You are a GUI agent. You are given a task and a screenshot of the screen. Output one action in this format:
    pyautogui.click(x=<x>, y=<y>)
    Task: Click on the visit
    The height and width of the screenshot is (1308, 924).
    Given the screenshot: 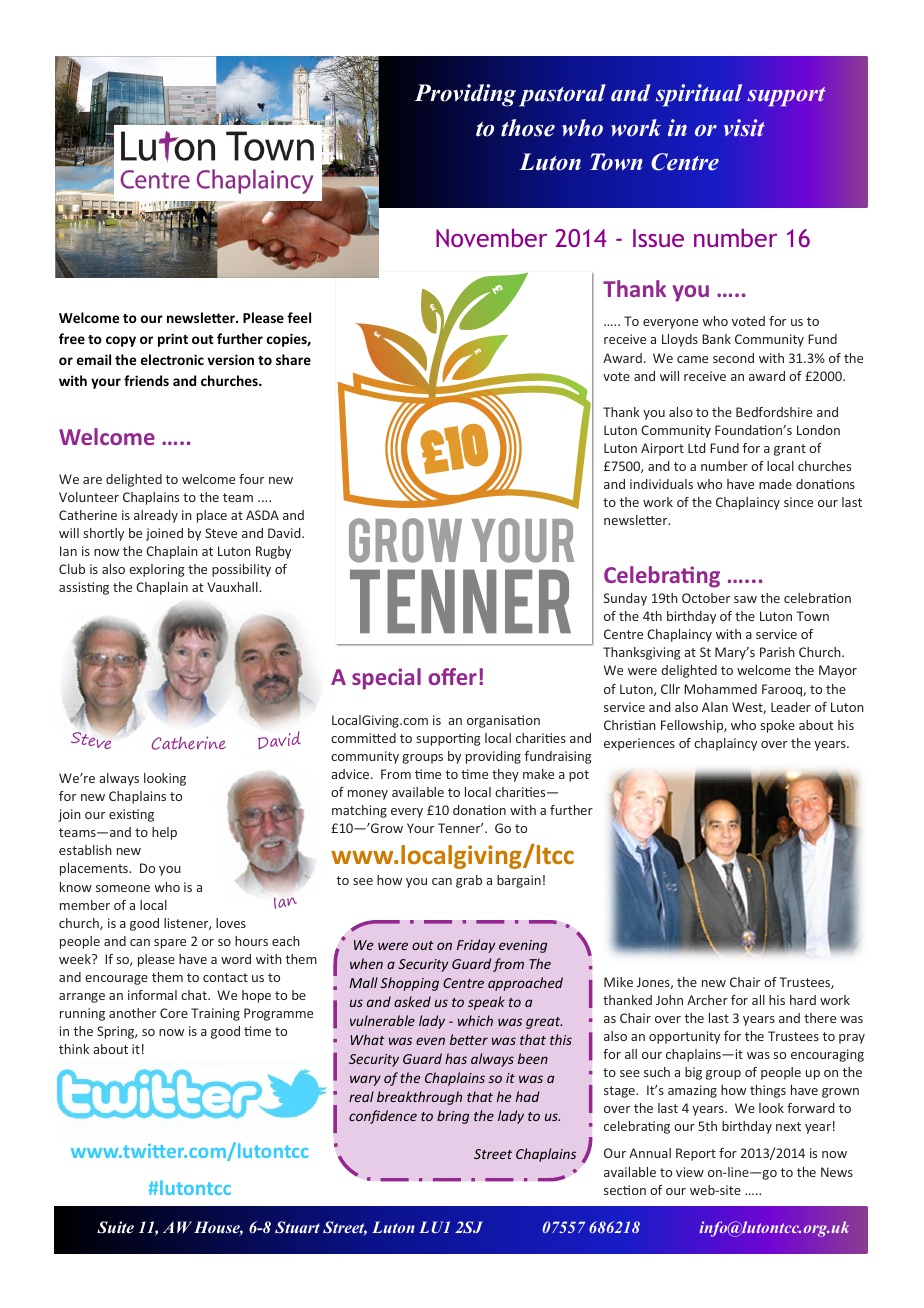 What is the action you would take?
    pyautogui.click(x=744, y=128)
